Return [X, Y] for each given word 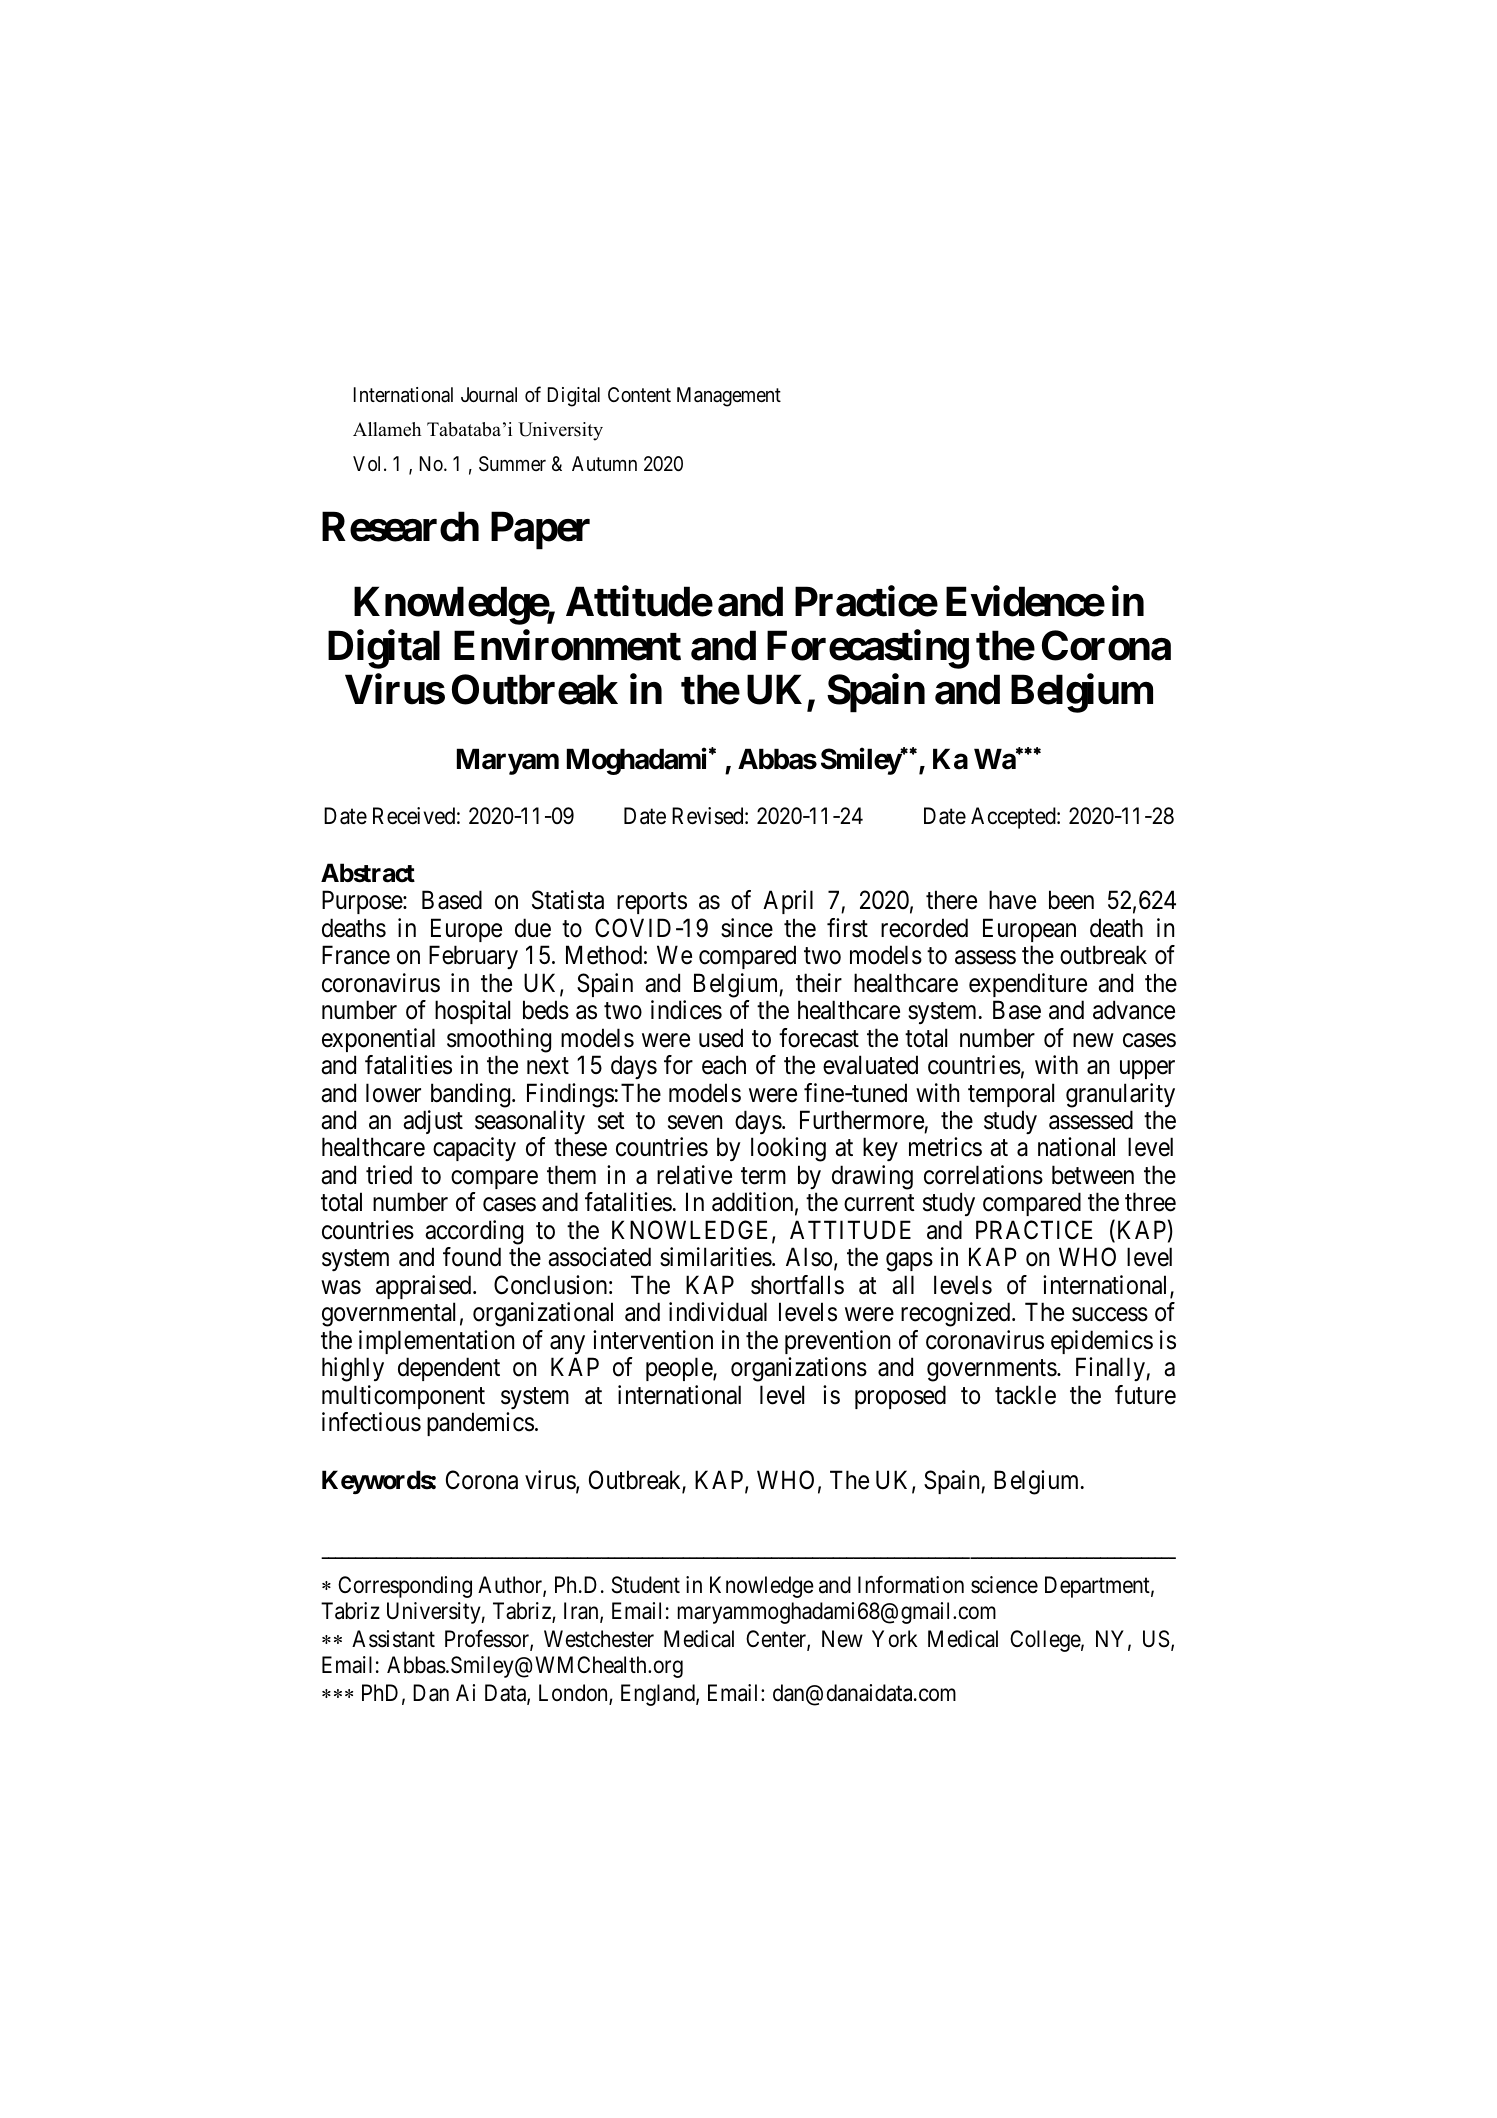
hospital [472, 1012]
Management [729, 397]
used [721, 1038]
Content [639, 394]
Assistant [393, 1639]
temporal [1011, 1095]
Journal [489, 394]
